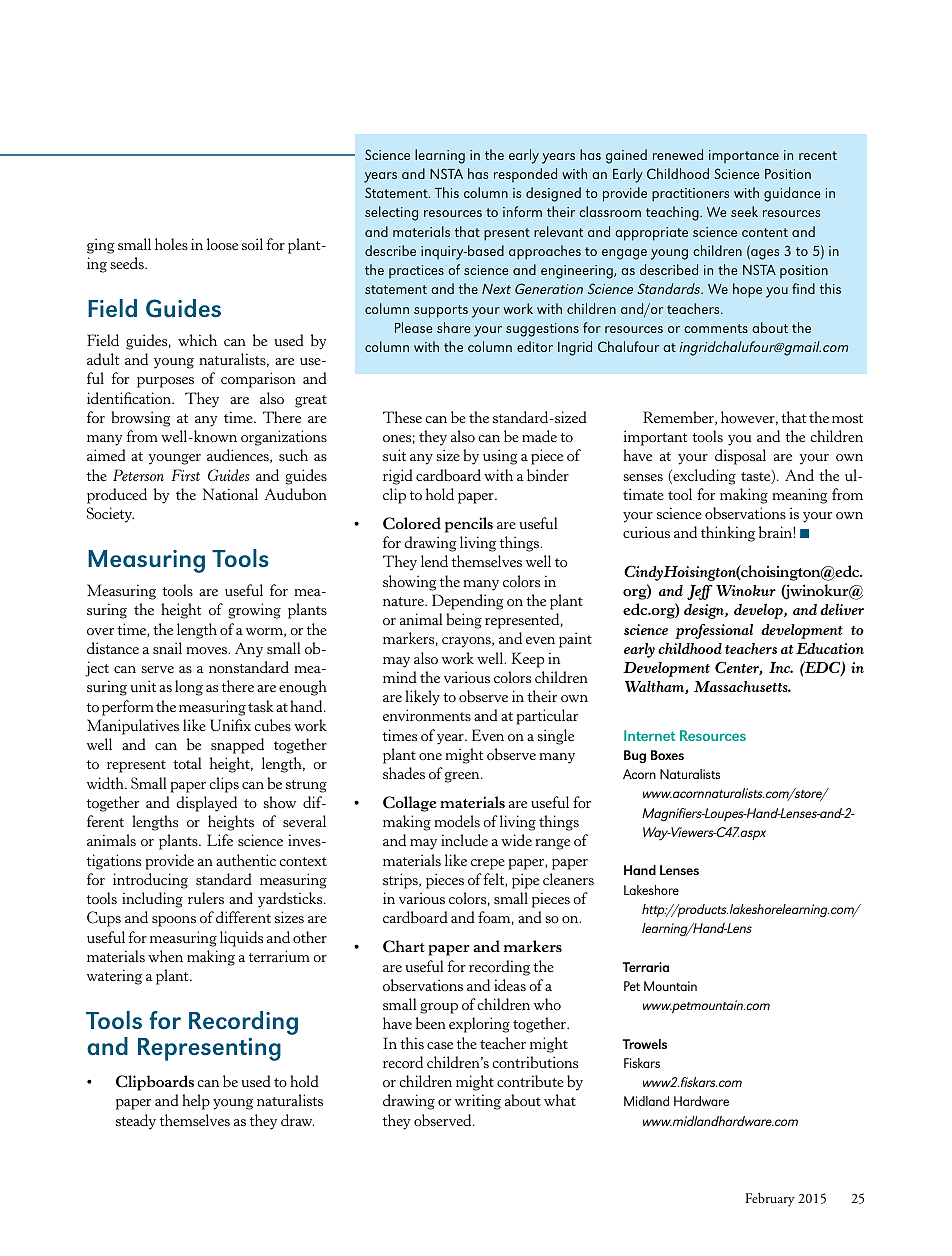 This page has height=1256, width=952. Describe the element at coordinates (500, 457) in the page. I see `using` at that location.
